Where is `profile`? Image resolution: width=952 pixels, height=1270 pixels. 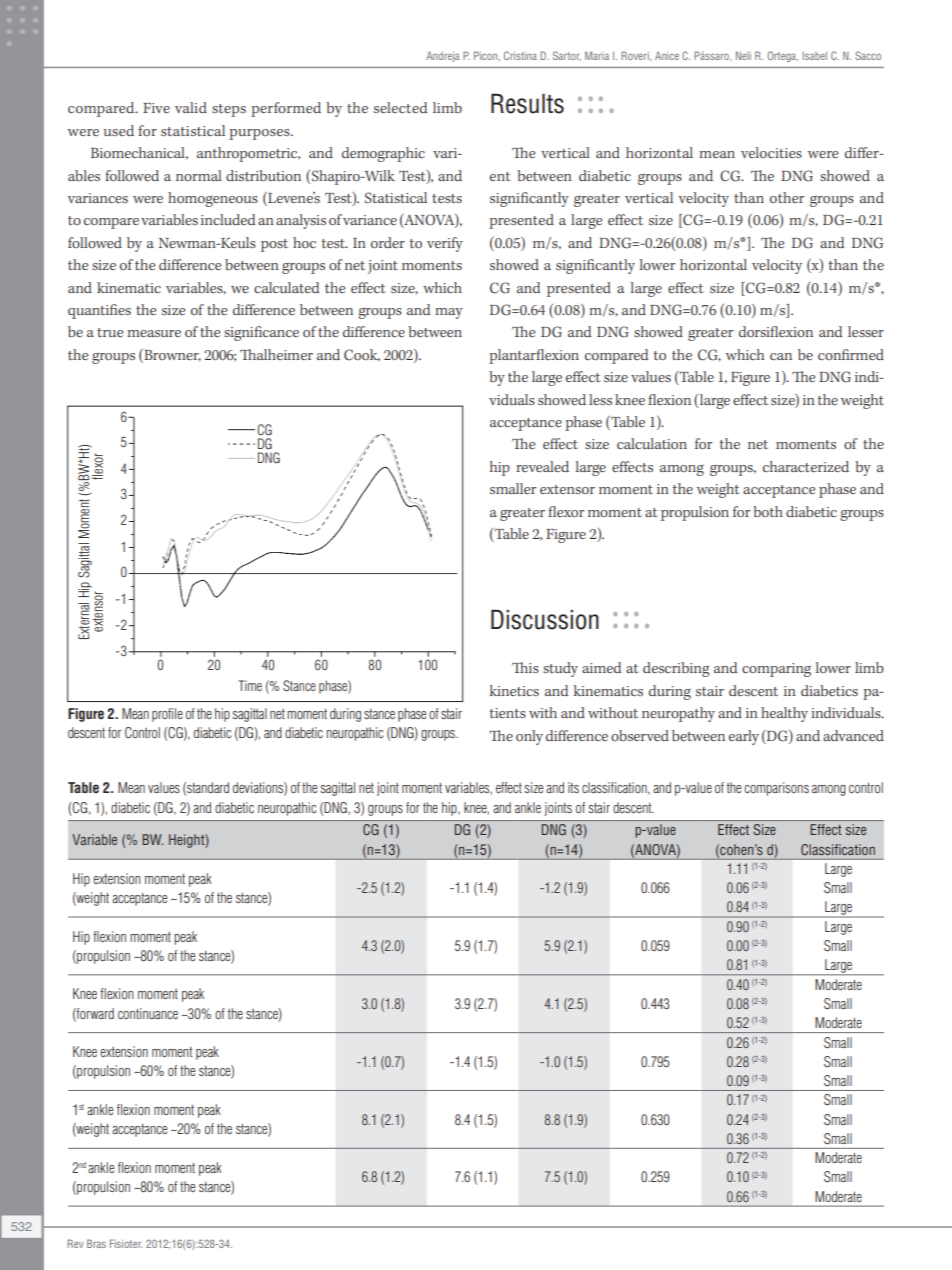
profile is located at coordinates (167, 715).
